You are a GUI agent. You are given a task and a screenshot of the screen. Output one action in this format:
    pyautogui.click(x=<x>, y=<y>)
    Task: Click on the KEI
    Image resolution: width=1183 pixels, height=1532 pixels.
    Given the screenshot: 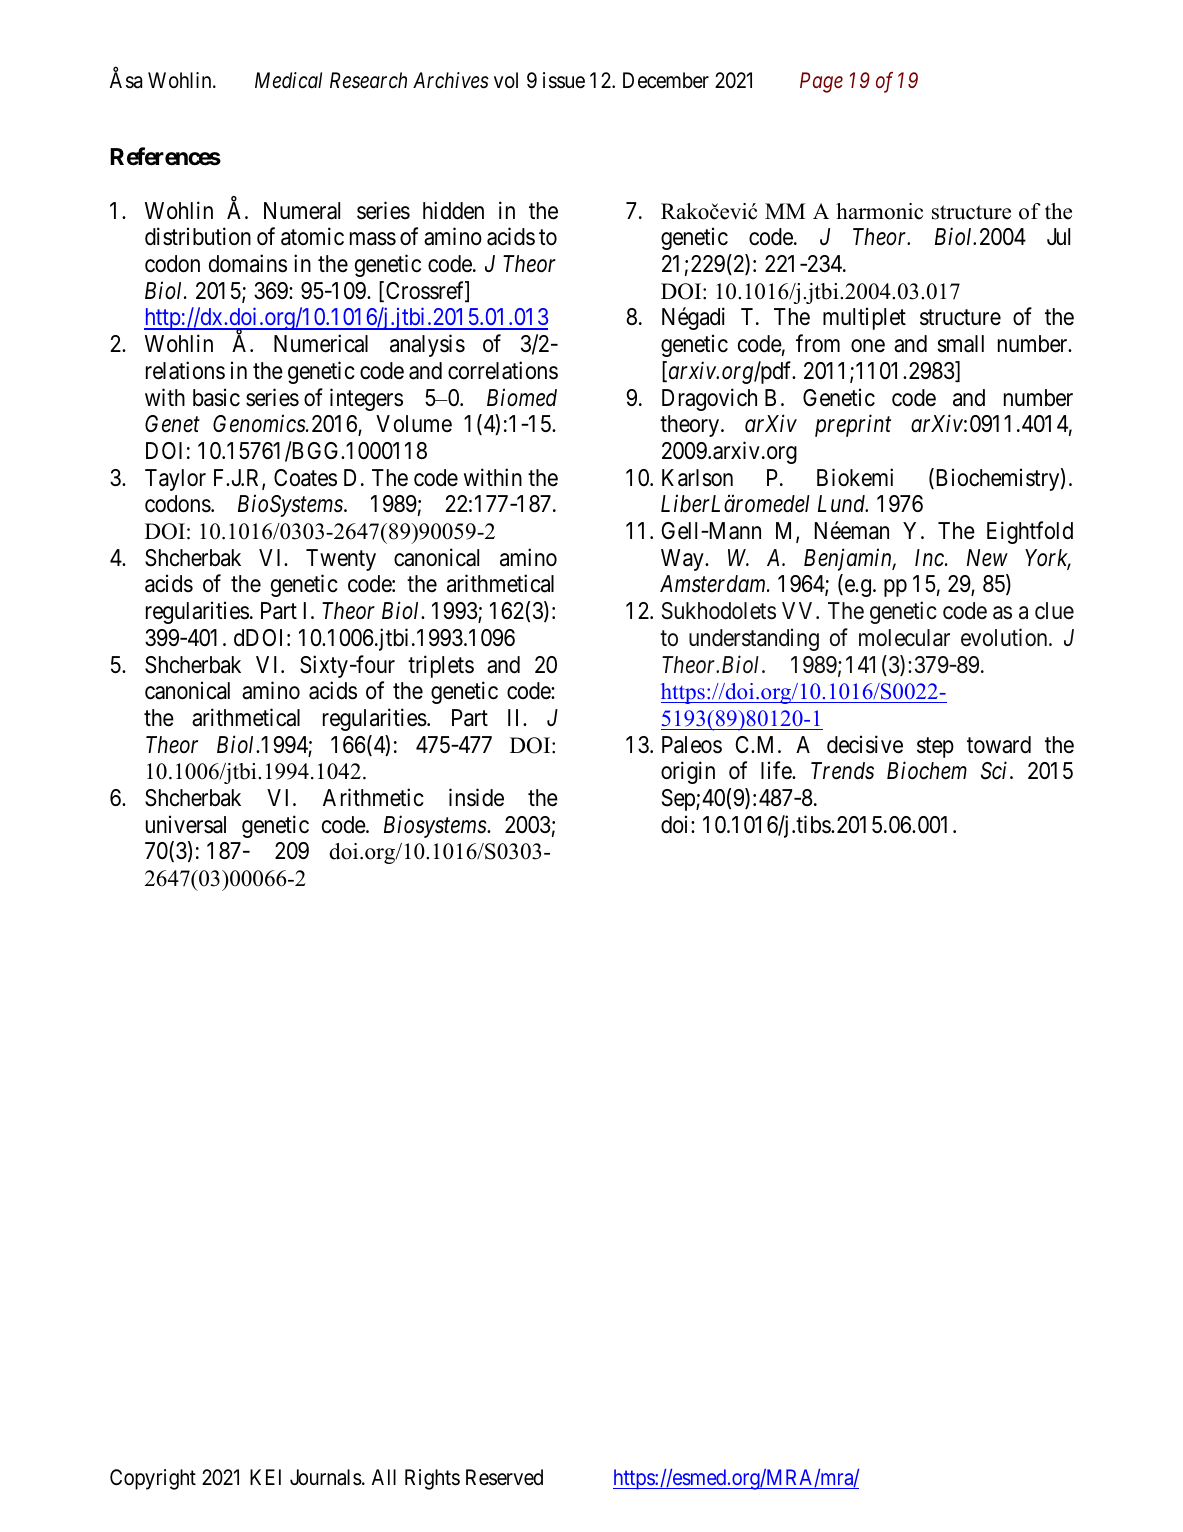 What is the action you would take?
    pyautogui.click(x=265, y=1477)
